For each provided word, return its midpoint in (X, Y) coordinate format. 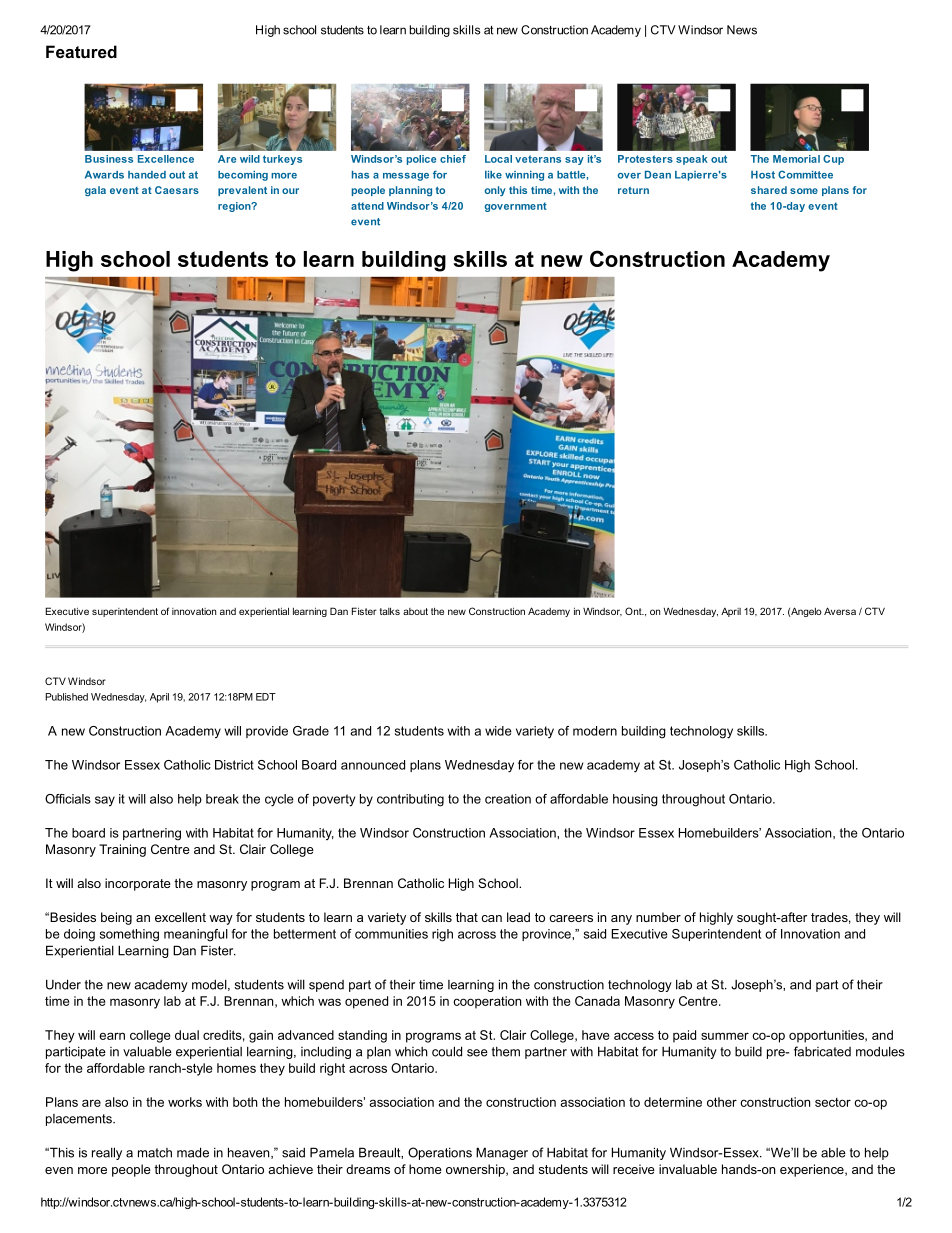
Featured (81, 51)
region (235, 207)
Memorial (796, 159)
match (155, 1153)
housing (635, 800)
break (222, 799)
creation (508, 799)
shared (769, 190)
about (415, 611)
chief (453, 159)
